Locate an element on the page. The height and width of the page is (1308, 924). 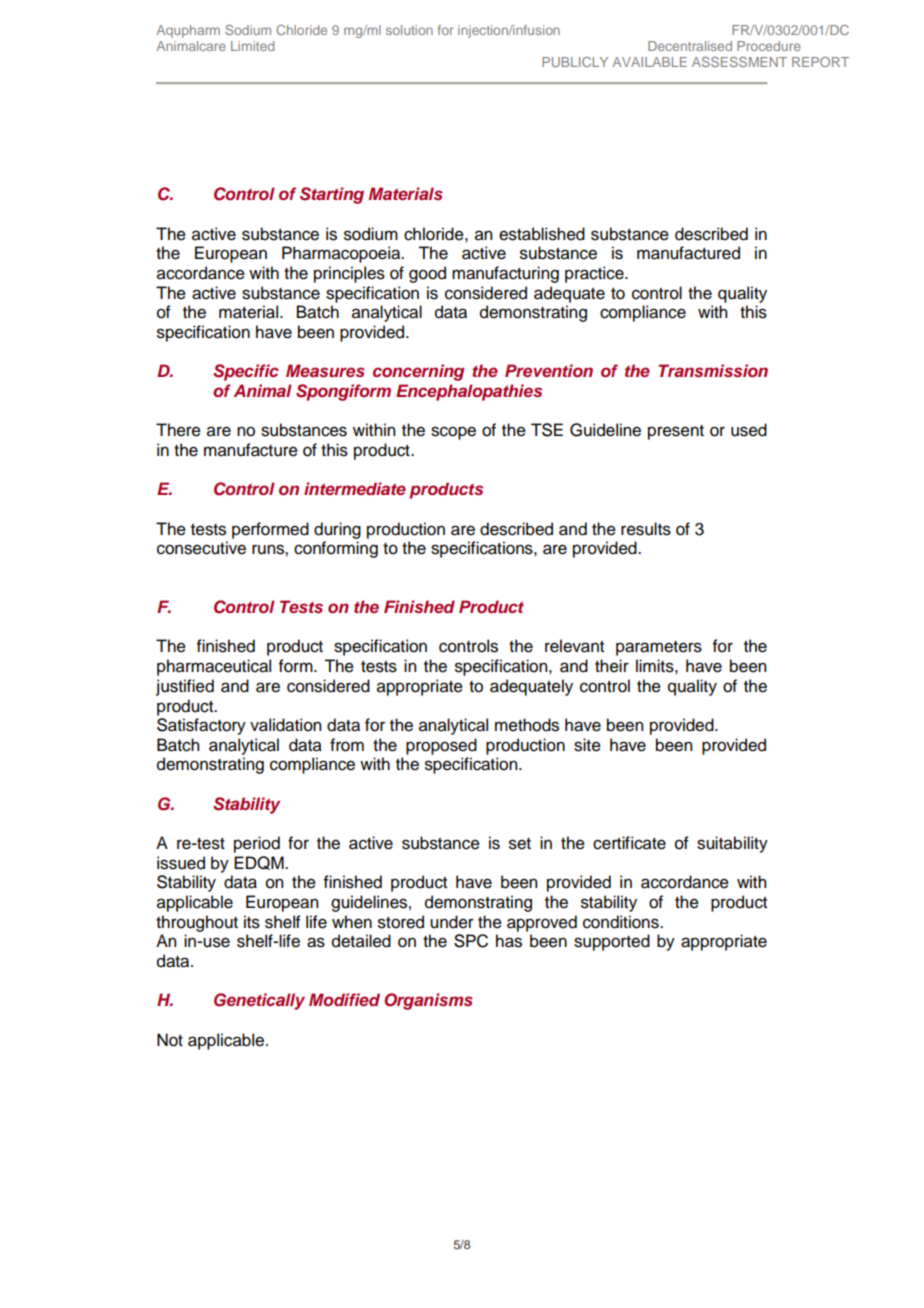
consecutive is located at coordinates (201, 548).
